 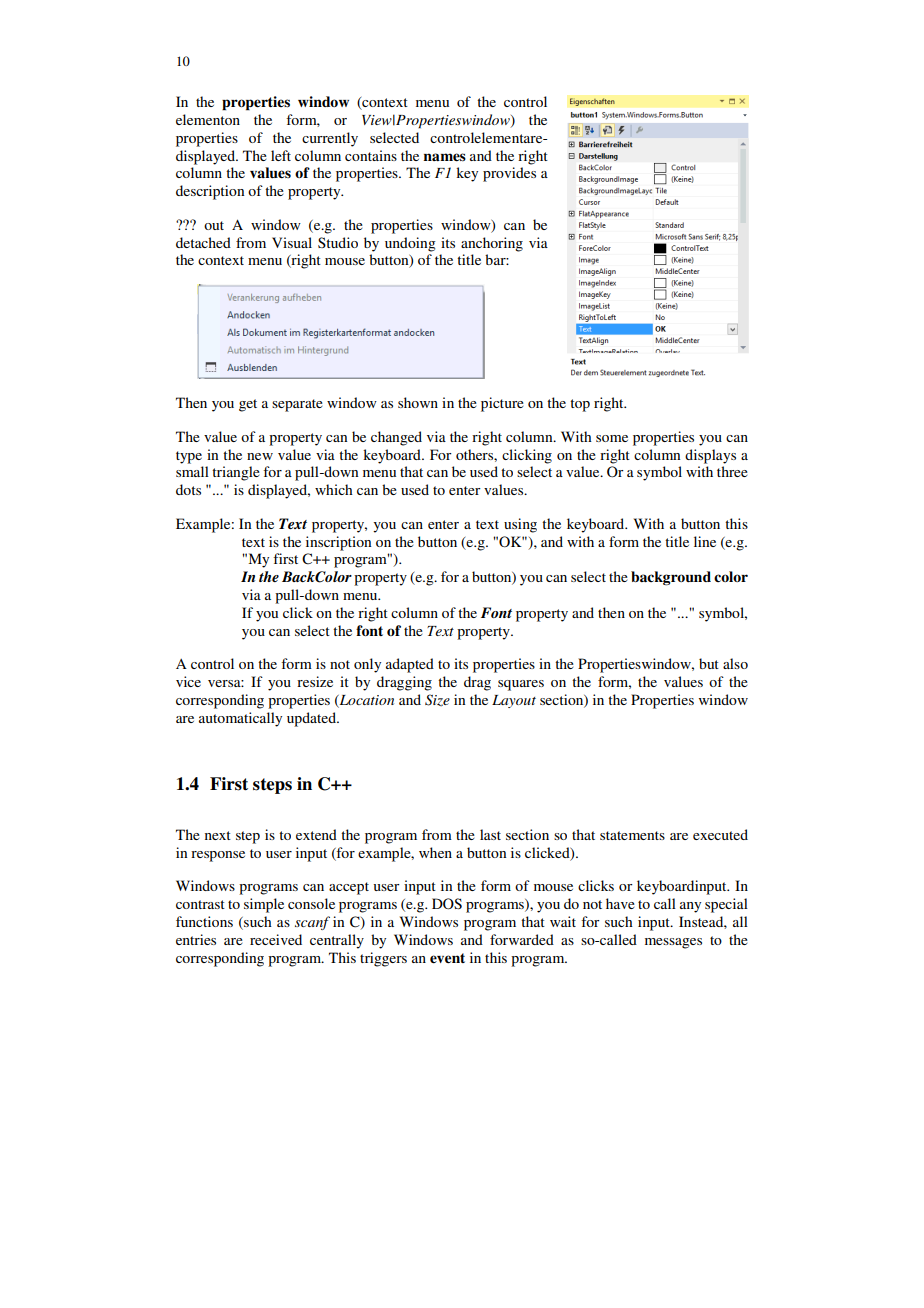 What do you see at coordinates (705, 541) in the screenshot?
I see `line` at bounding box center [705, 541].
